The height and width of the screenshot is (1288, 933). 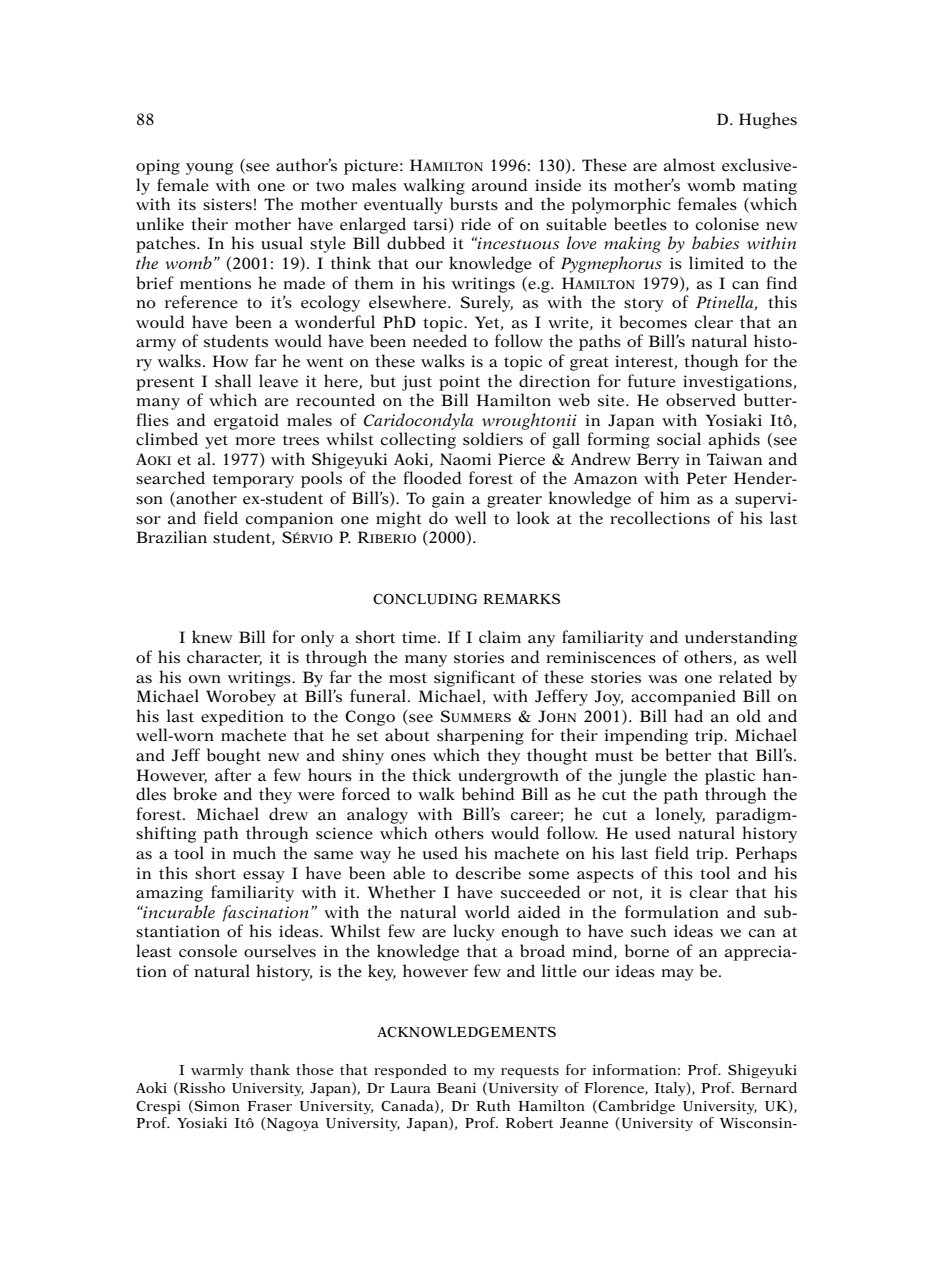 What do you see at coordinates (216, 1106) in the screenshot?
I see `Simon` at bounding box center [216, 1106].
